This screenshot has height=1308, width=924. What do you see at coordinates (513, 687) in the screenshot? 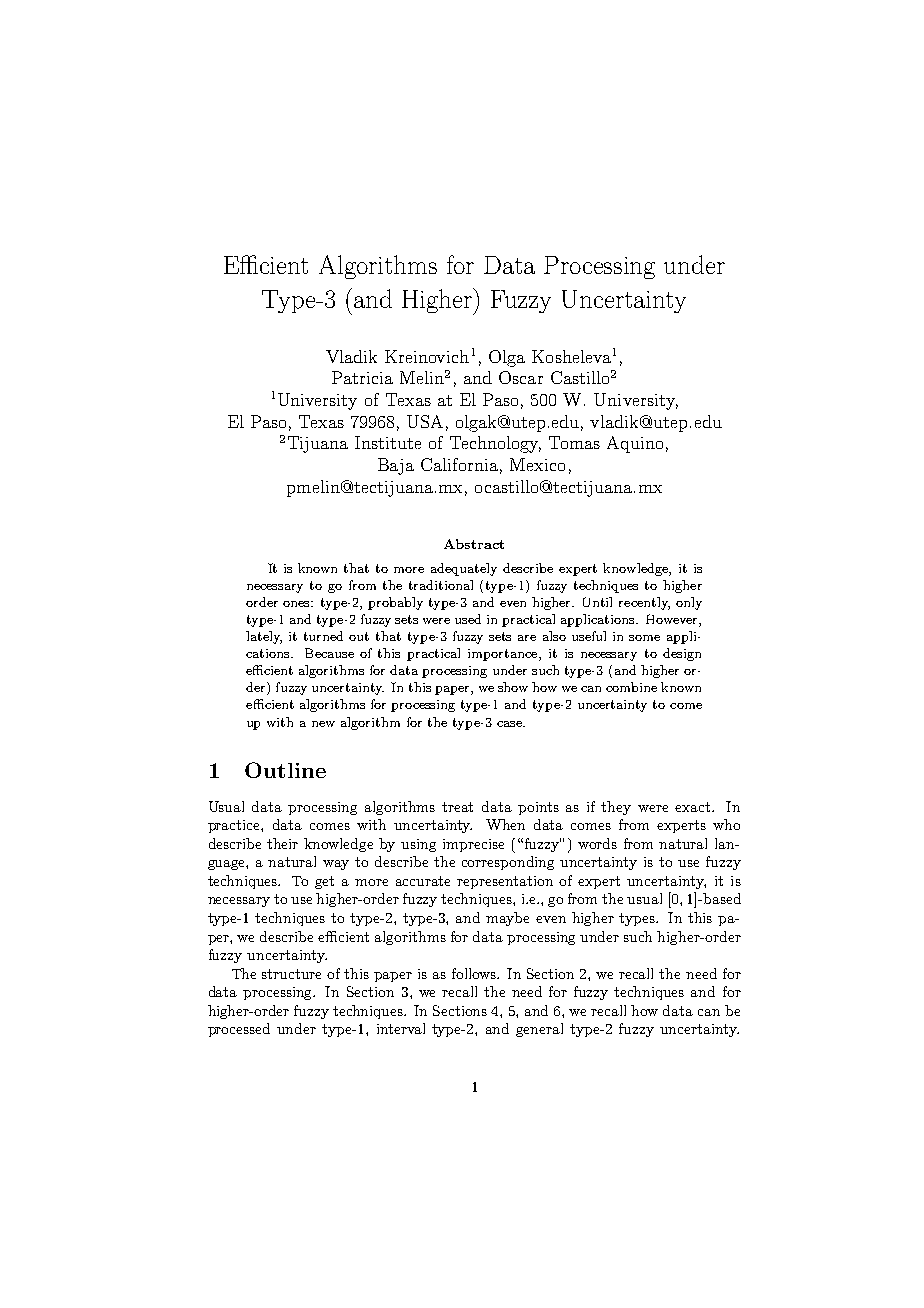
I see `show` at bounding box center [513, 687].
